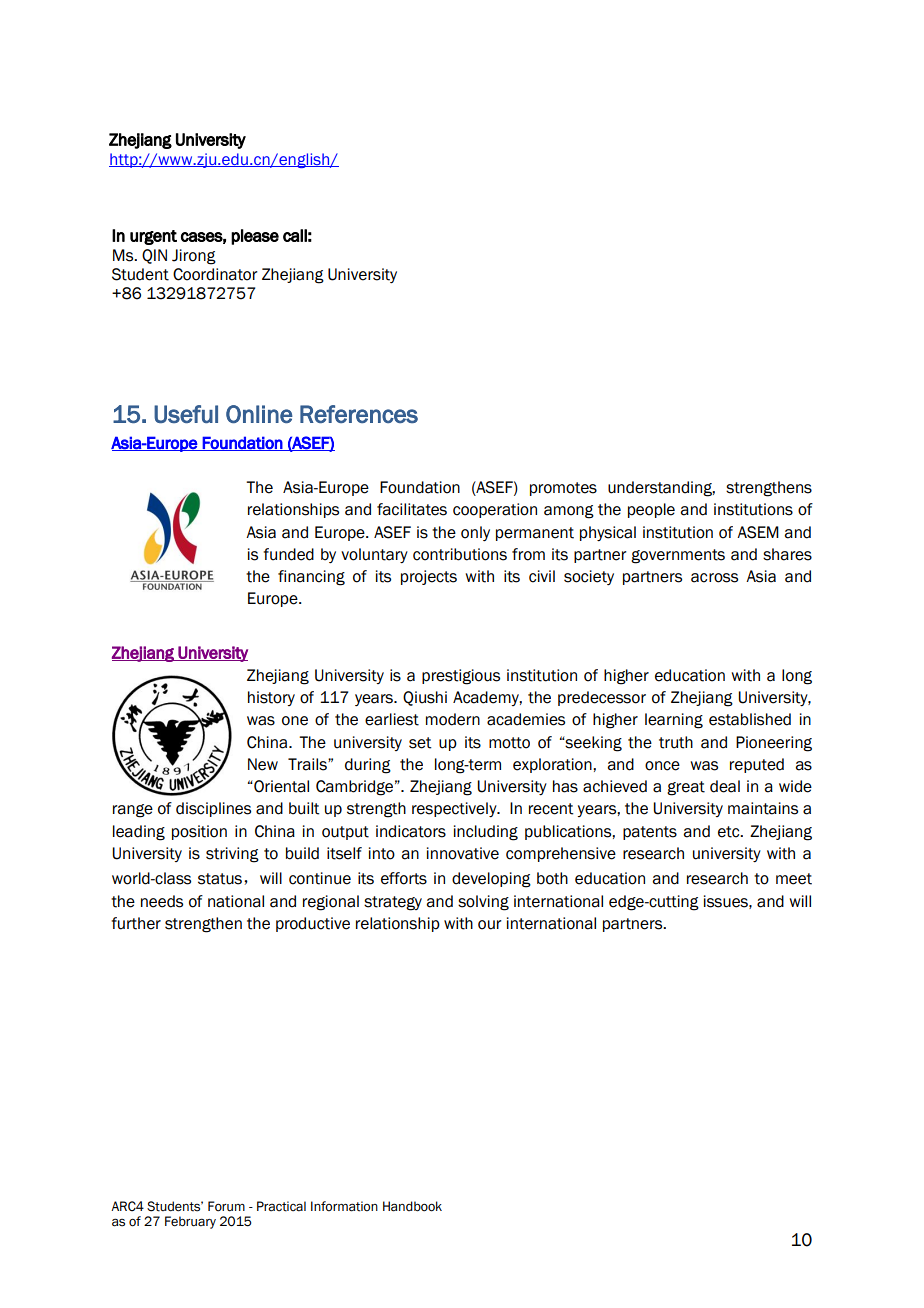 The height and width of the screenshot is (1308, 924). What do you see at coordinates (232, 855) in the screenshot?
I see `striving` at bounding box center [232, 855].
